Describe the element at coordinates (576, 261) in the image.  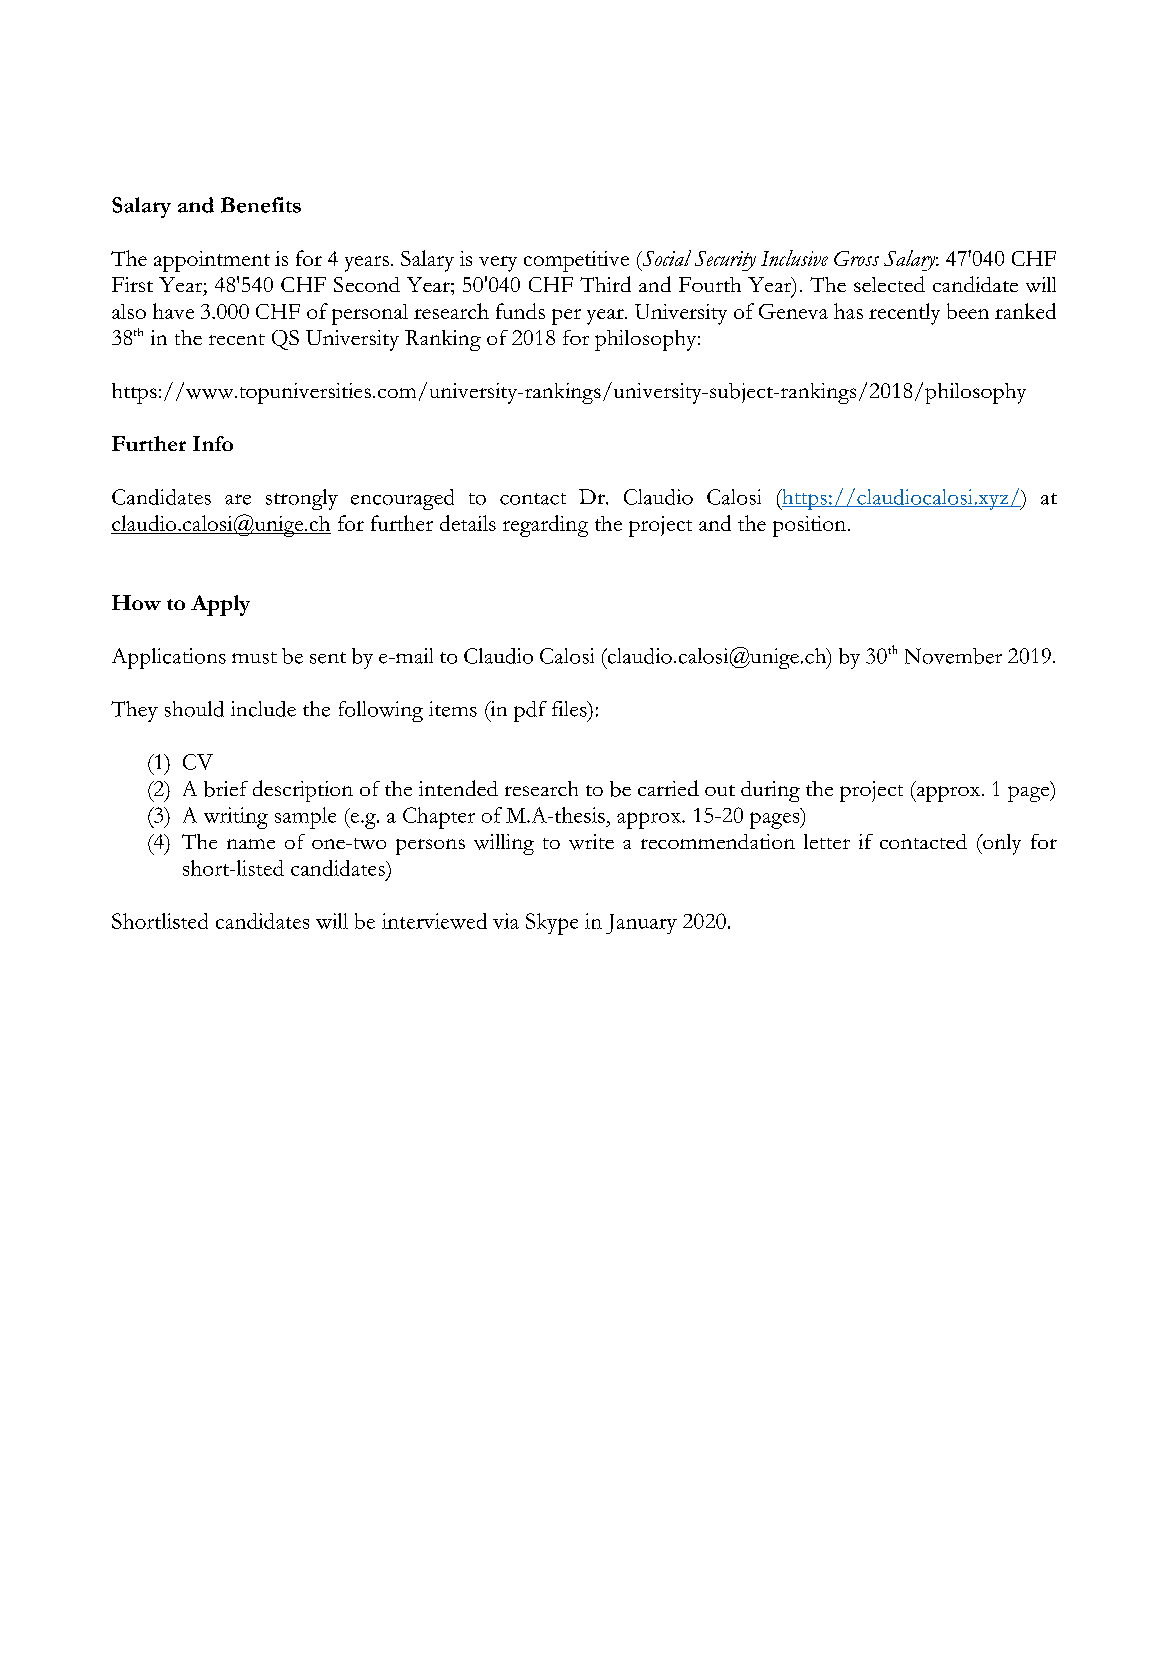
I see `competitive` at that location.
